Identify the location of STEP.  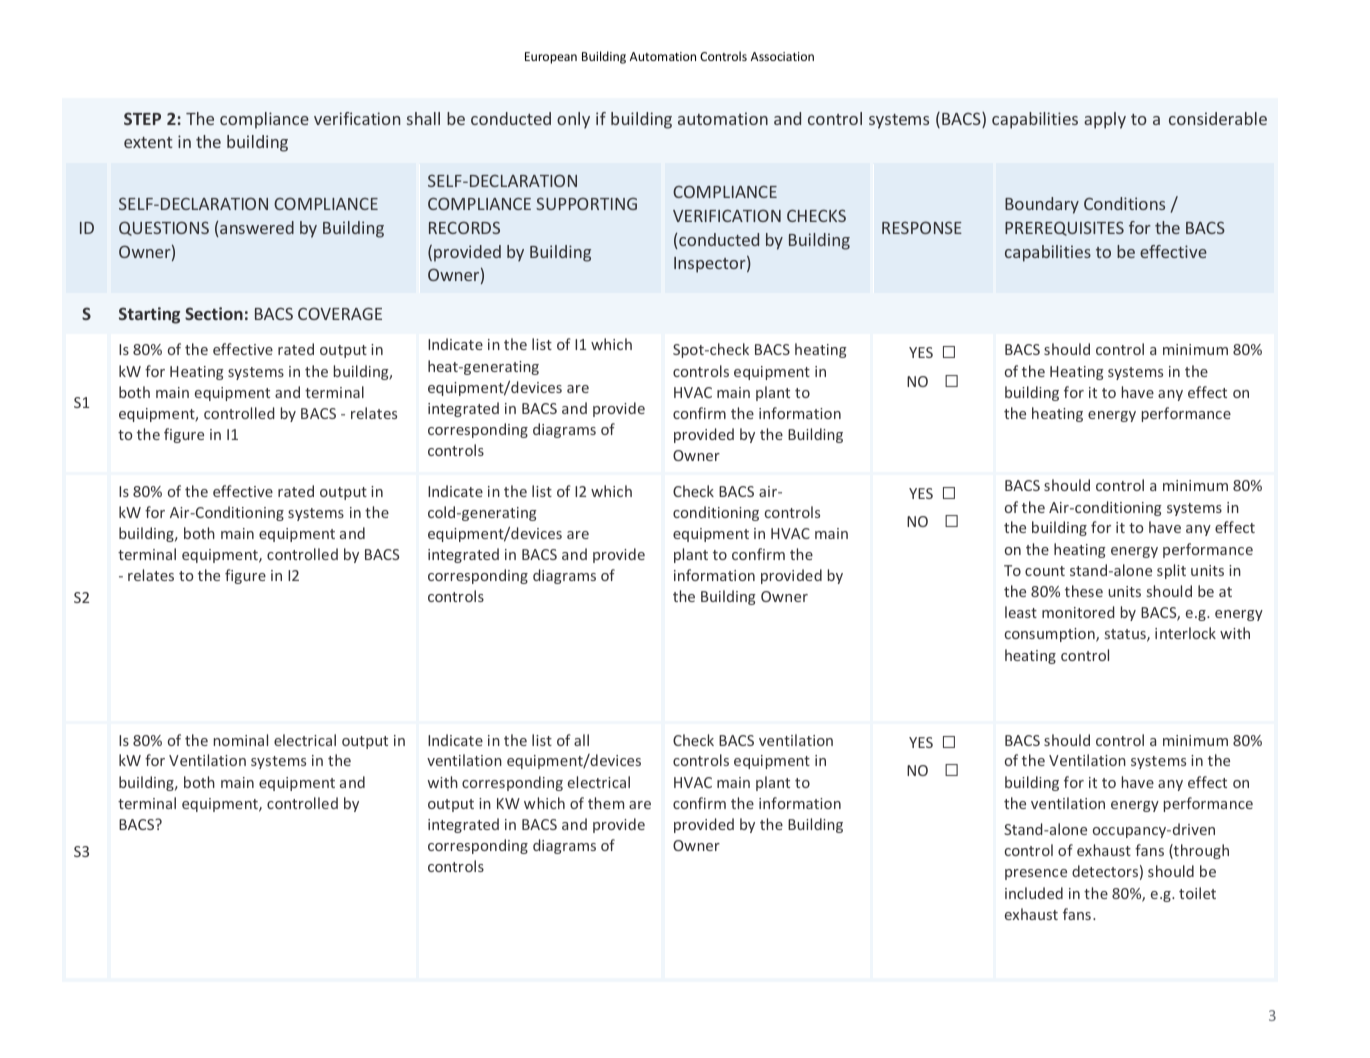
(142, 118).
